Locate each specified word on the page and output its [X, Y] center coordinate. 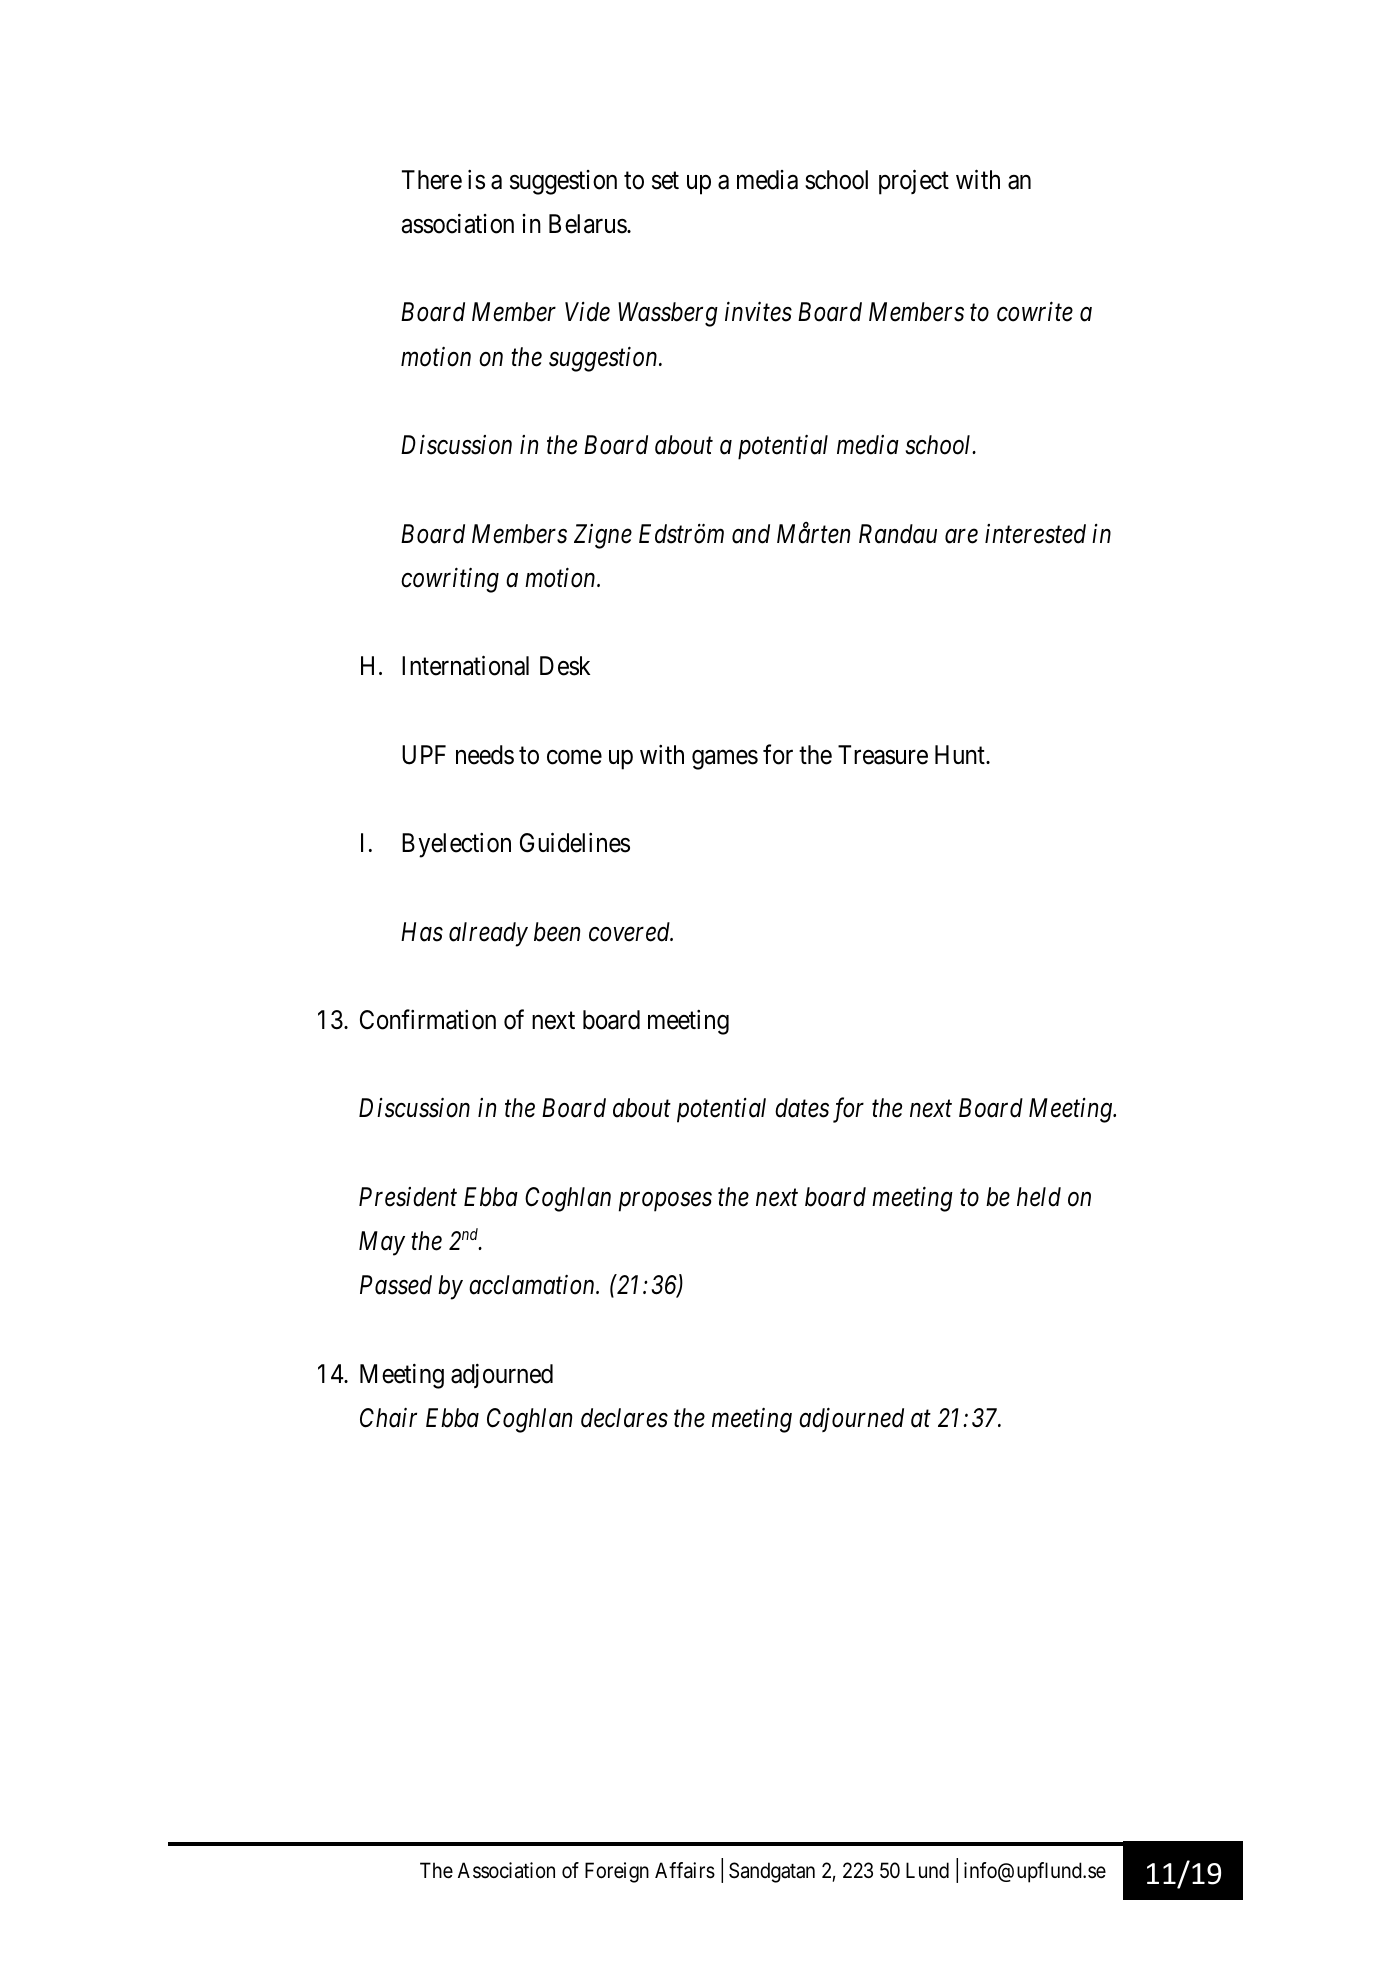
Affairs [685, 1870]
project [914, 182]
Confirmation [428, 1019]
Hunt [961, 754]
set [665, 181]
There [432, 180]
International [465, 666]
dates [802, 1108]
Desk [565, 666]
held [1039, 1197]
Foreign [617, 1872]
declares [624, 1418]
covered [631, 932]
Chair [388, 1418]
